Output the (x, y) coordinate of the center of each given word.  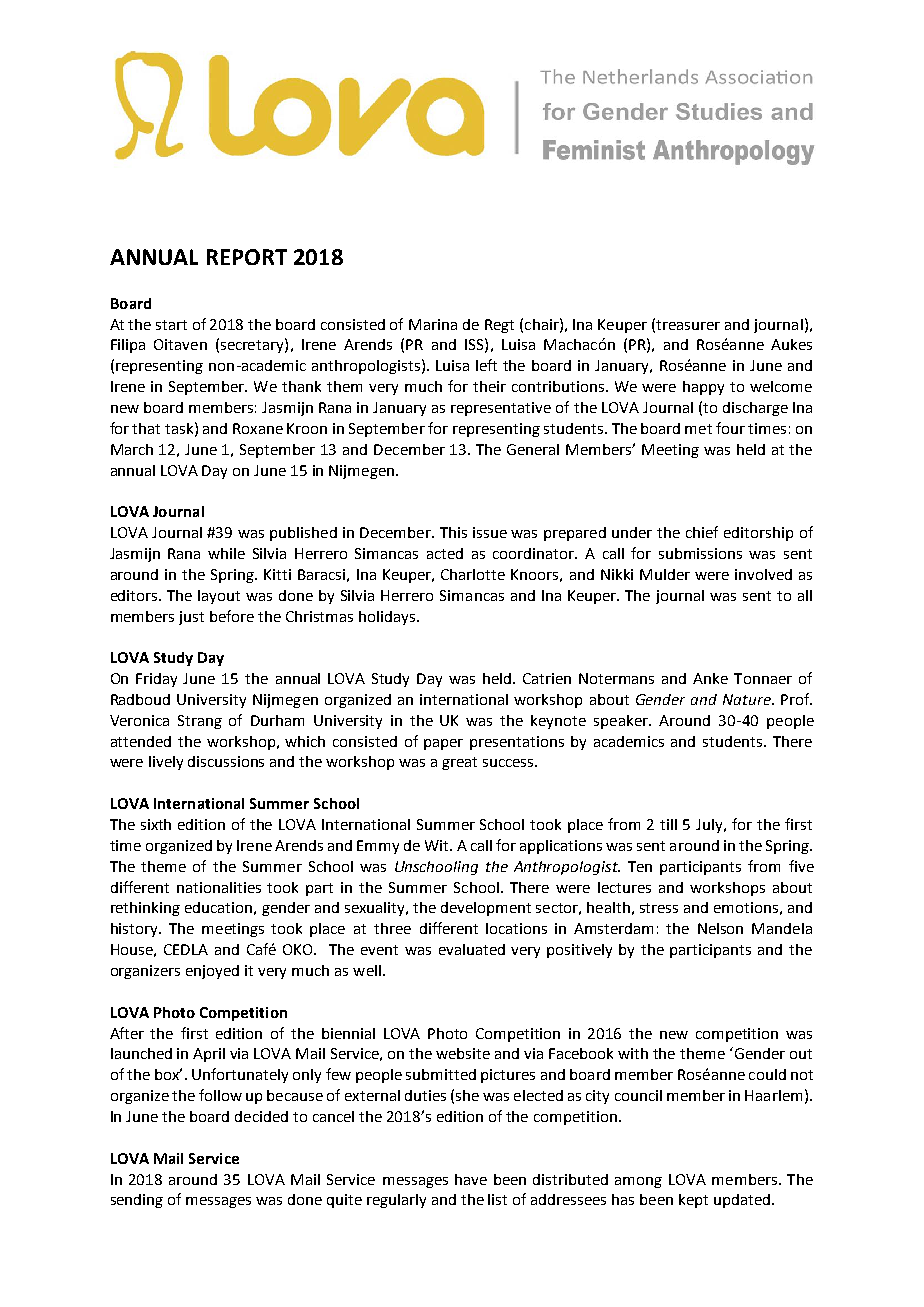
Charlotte (473, 574)
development (486, 909)
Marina (433, 324)
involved (763, 574)
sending (137, 1201)
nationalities (219, 887)
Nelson (720, 928)
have (471, 1179)
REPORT (247, 257)
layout (219, 597)
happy (703, 388)
